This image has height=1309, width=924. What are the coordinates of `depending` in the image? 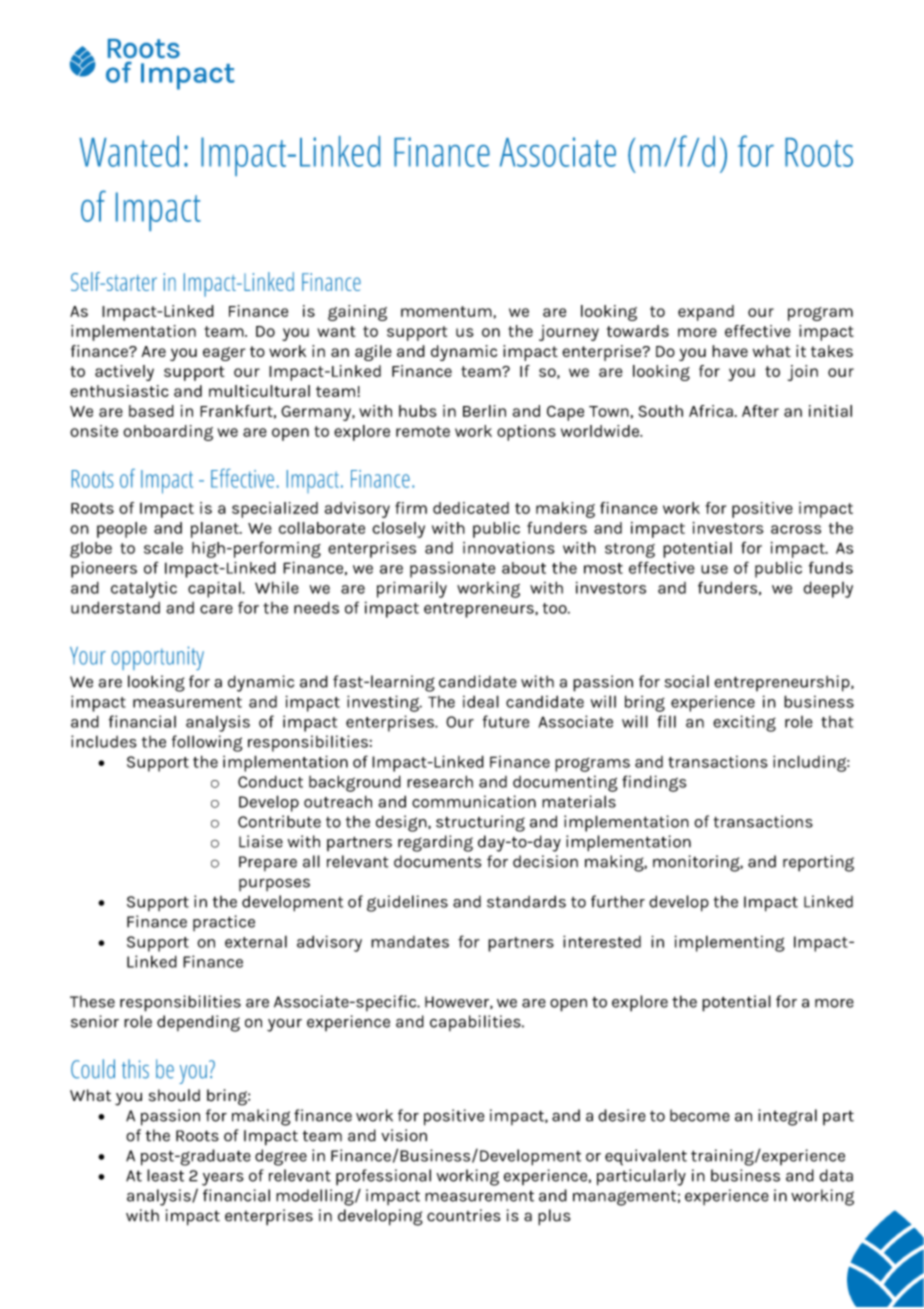 It's located at (198, 1023).
